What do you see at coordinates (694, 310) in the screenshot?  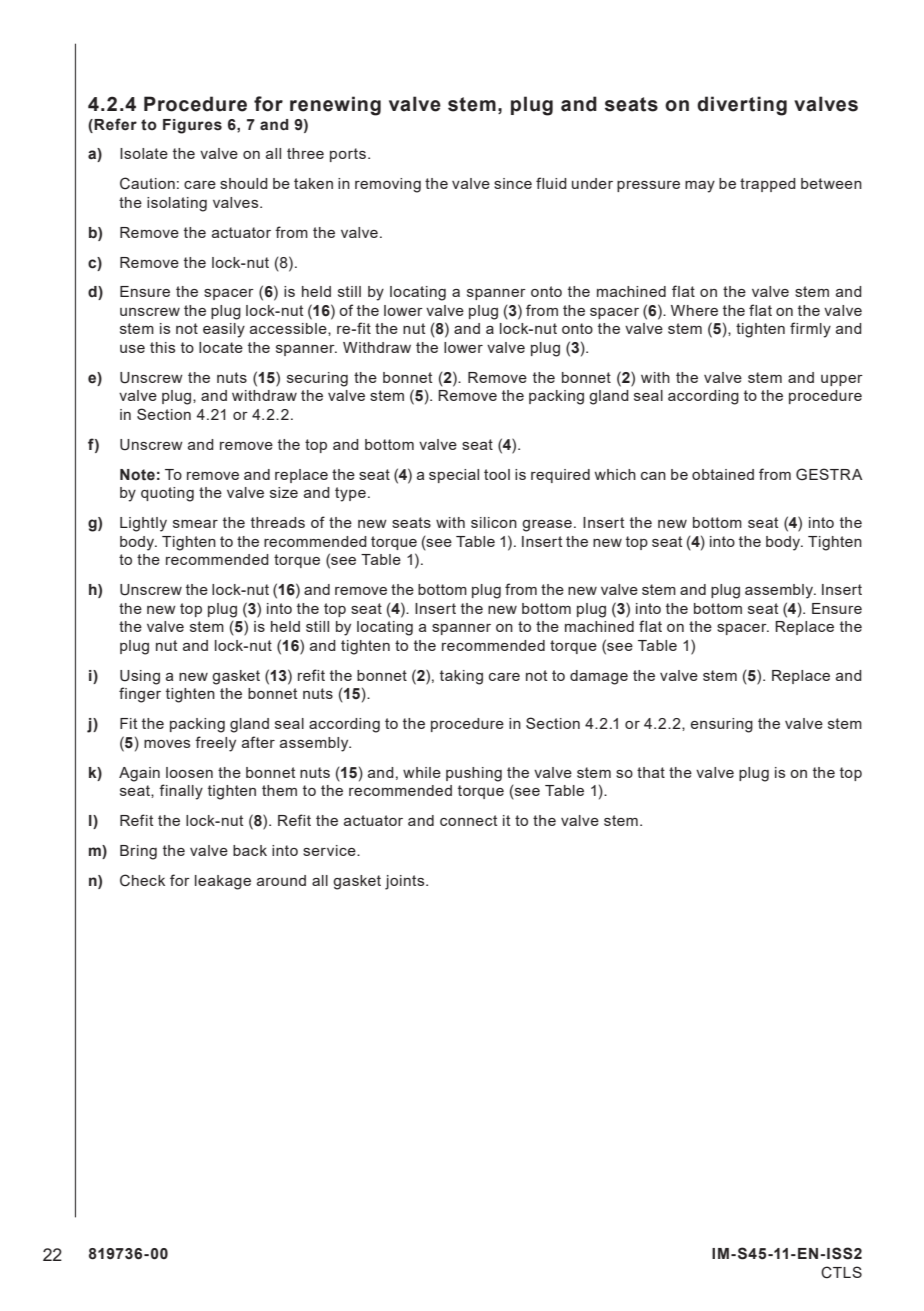 I see `Where` at bounding box center [694, 310].
